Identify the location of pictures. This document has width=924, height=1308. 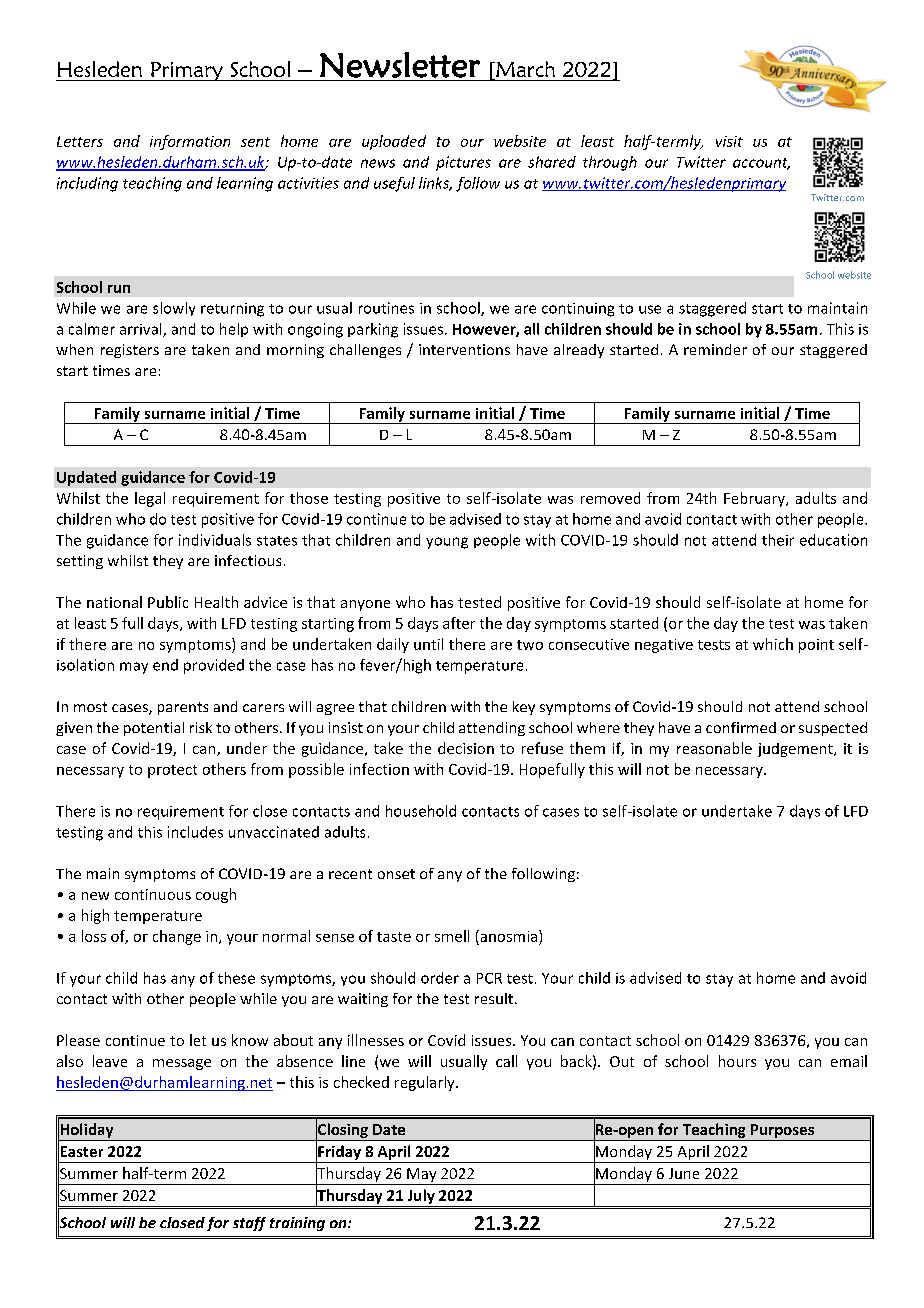
(463, 163).
